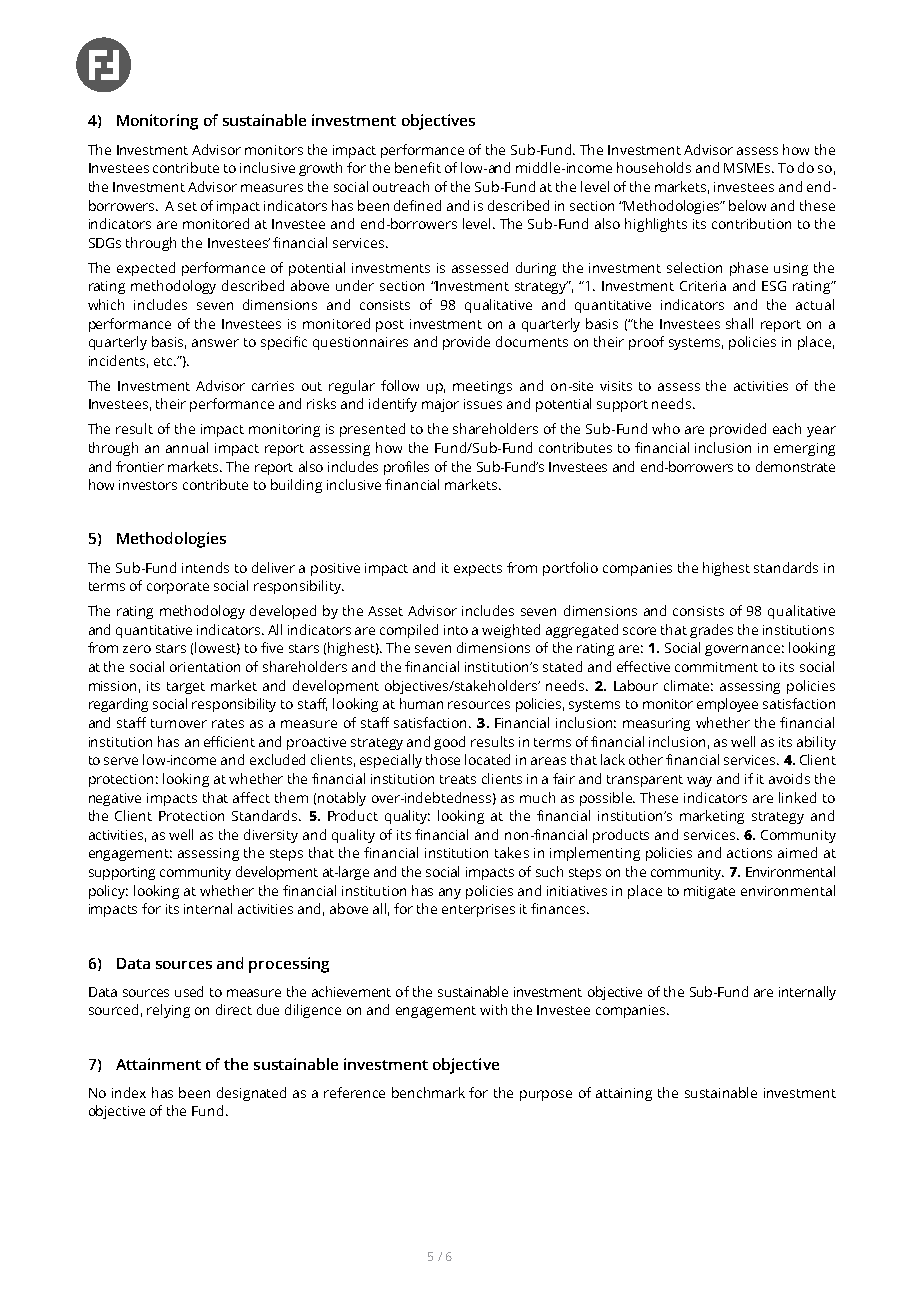 The height and width of the screenshot is (1308, 924). I want to click on defined, so click(417, 205).
